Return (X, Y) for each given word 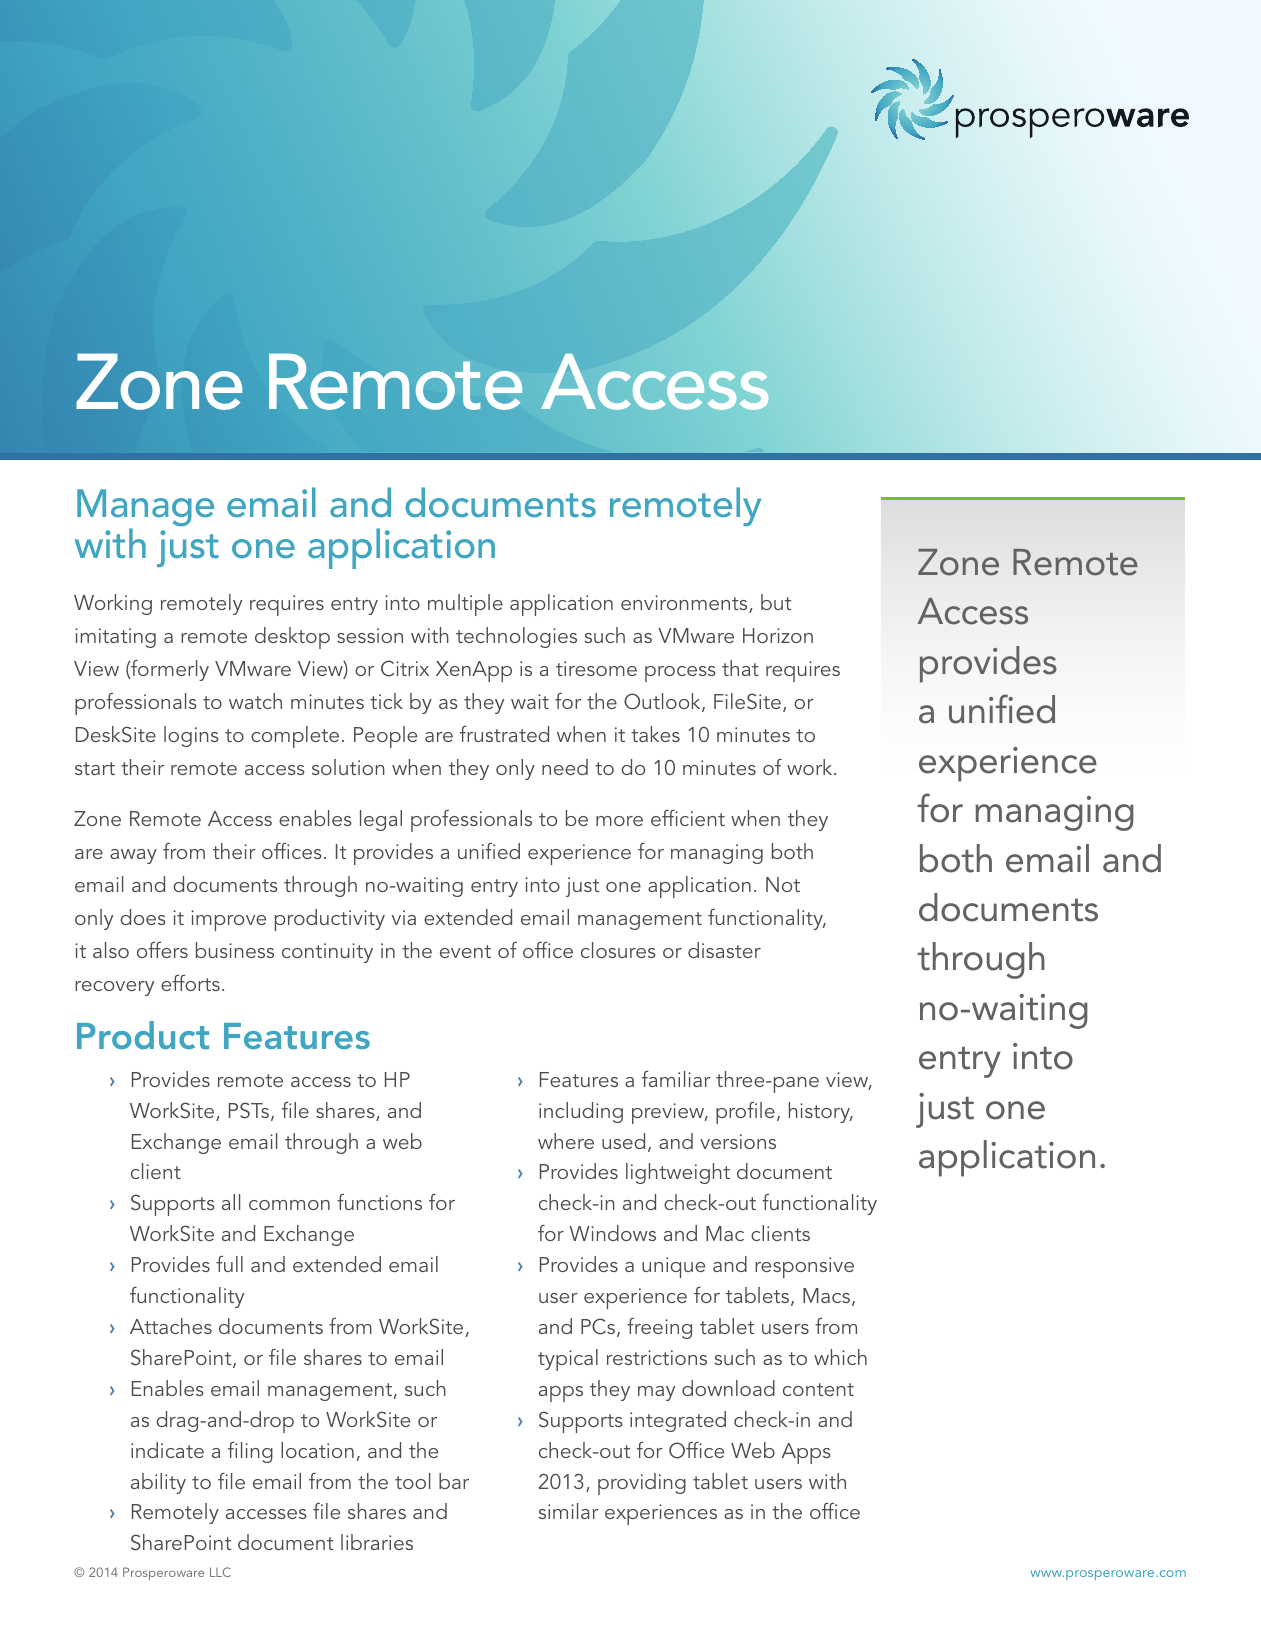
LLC (220, 1572)
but (776, 602)
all (231, 1202)
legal (381, 820)
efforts (190, 983)
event (465, 951)
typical (568, 1360)
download (728, 1388)
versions (738, 1141)
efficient (688, 818)
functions (379, 1202)
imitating (115, 638)
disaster (724, 950)
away (133, 856)
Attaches (171, 1326)
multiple (465, 605)
